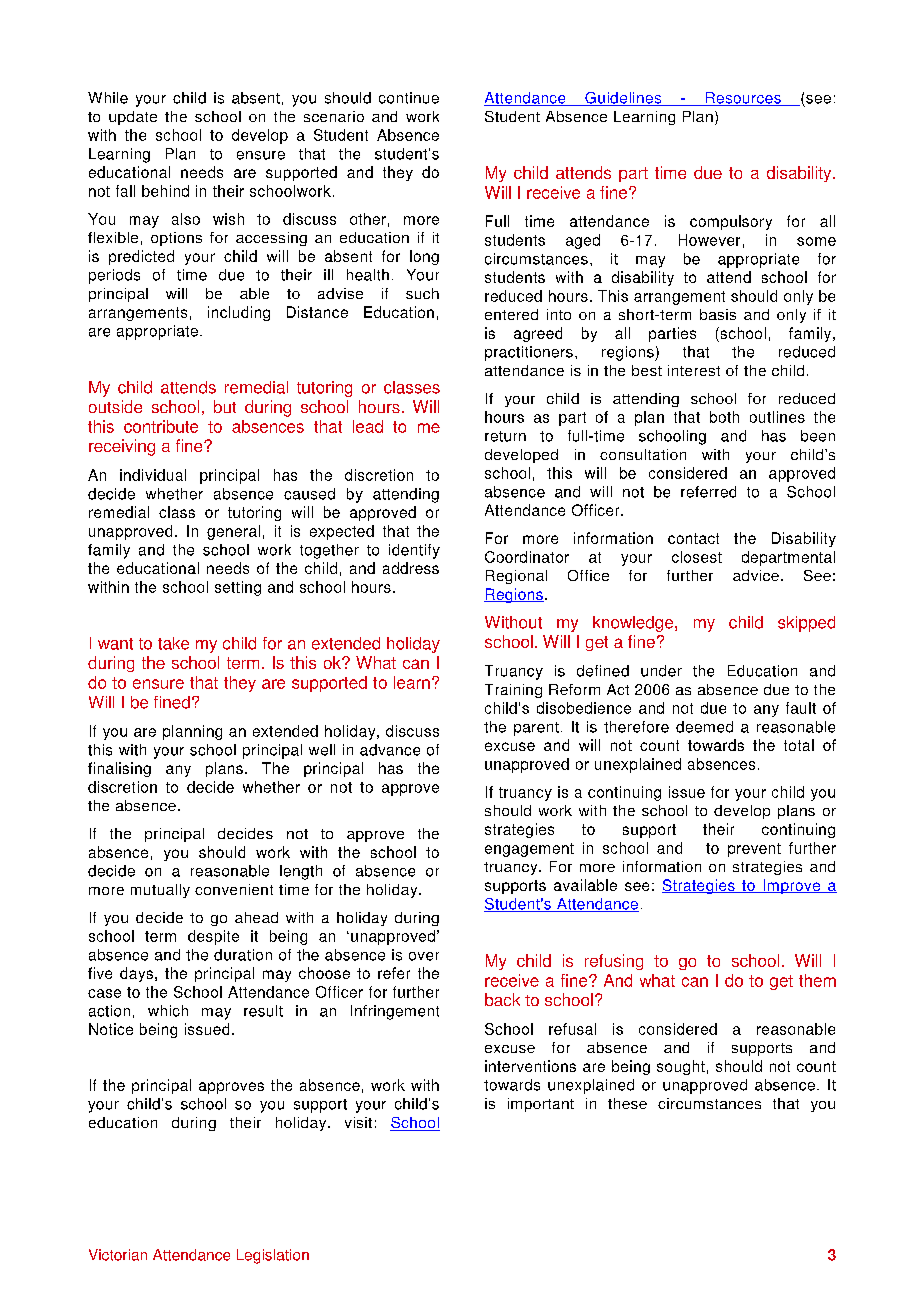 Image resolution: width=924 pixels, height=1308 pixels. What do you see at coordinates (409, 98) in the document?
I see `continue` at bounding box center [409, 98].
